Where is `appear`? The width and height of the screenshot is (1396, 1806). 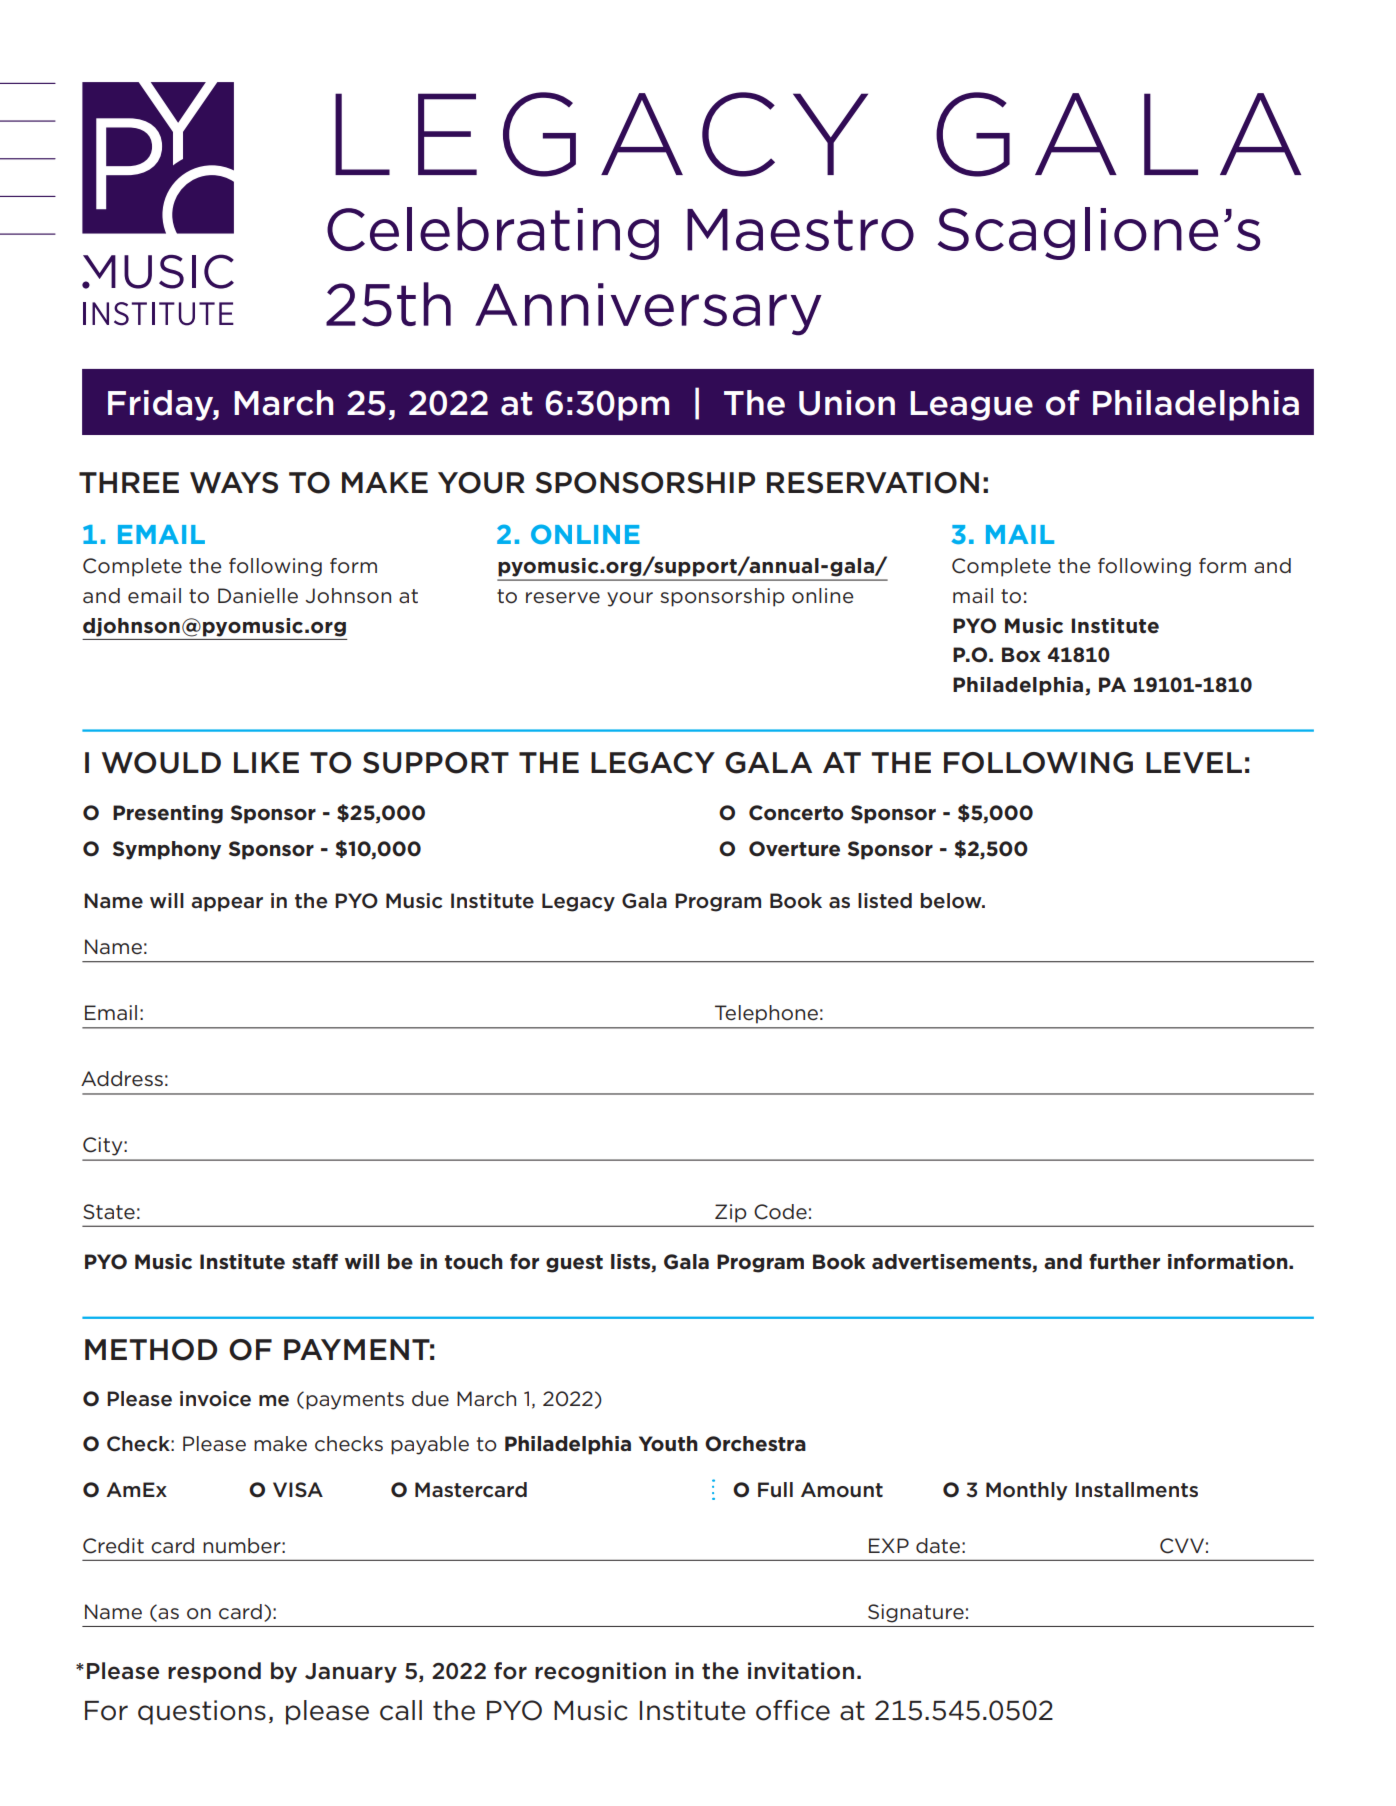 appear is located at coordinates (227, 904).
